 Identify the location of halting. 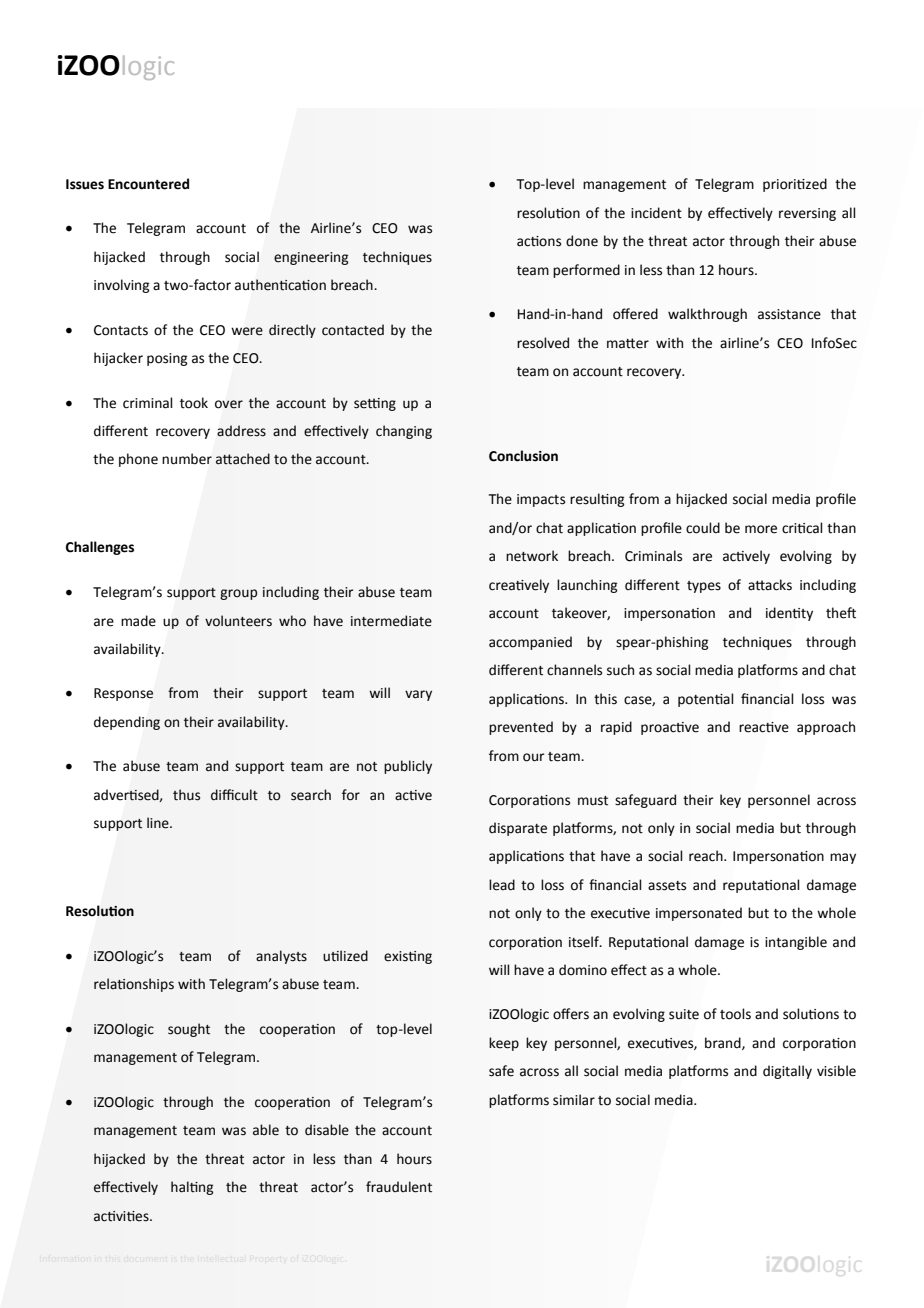
(192, 1188).
